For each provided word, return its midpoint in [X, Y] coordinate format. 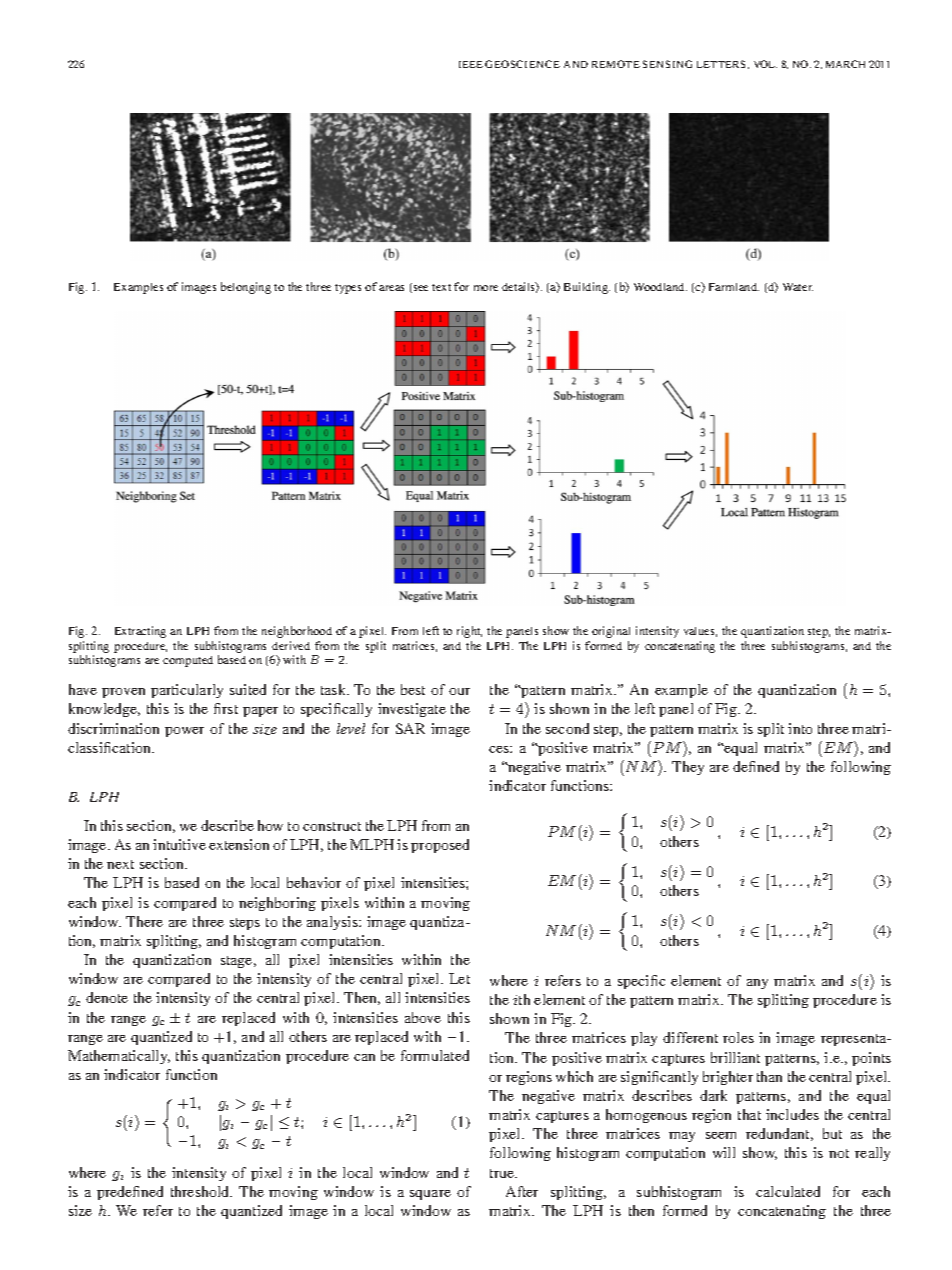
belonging [246, 288]
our [459, 691]
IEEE [471, 64]
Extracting [140, 632]
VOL [765, 64]
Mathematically [119, 1057]
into [800, 728]
